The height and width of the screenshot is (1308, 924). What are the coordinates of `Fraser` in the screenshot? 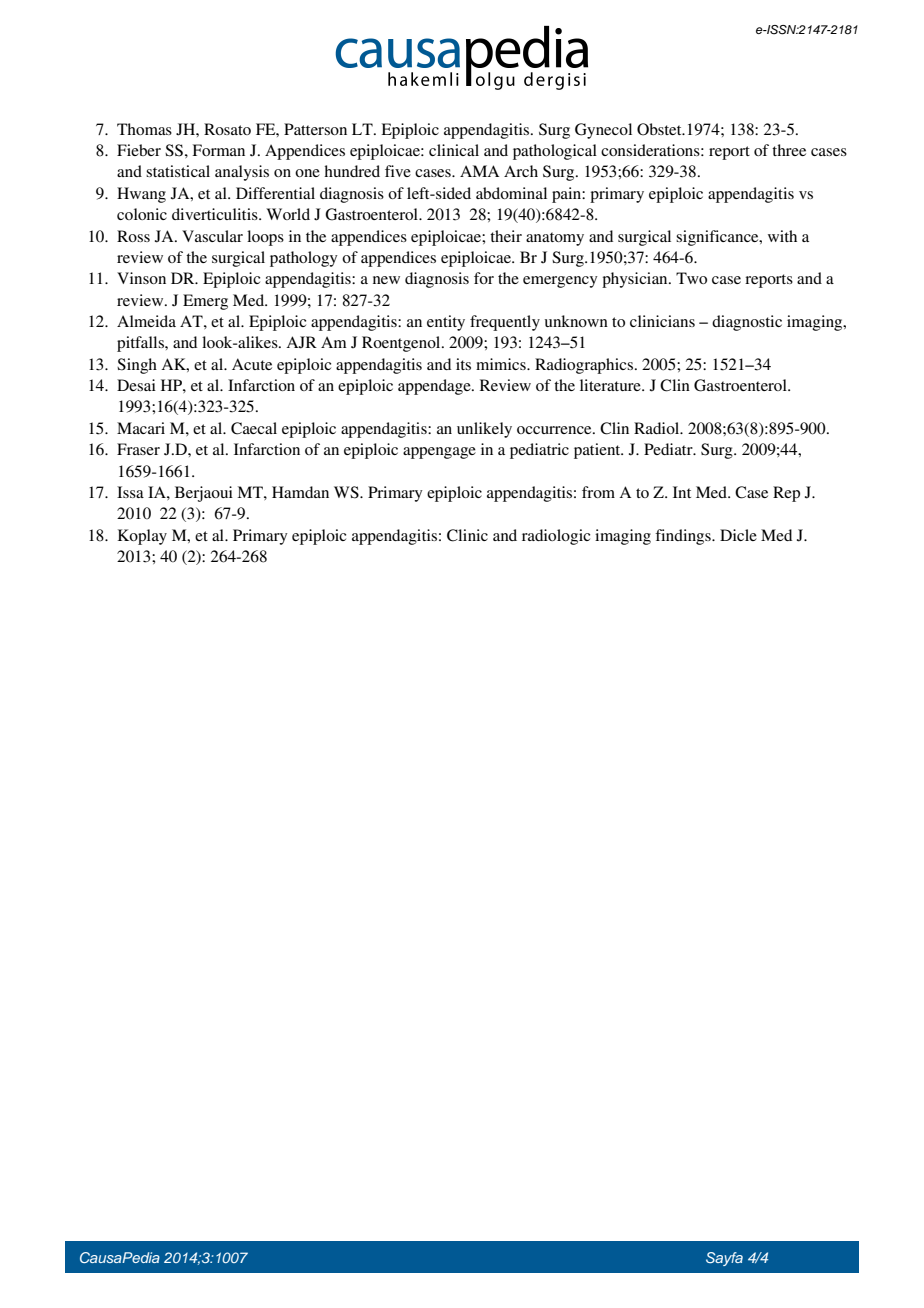 It's located at (138, 449).
